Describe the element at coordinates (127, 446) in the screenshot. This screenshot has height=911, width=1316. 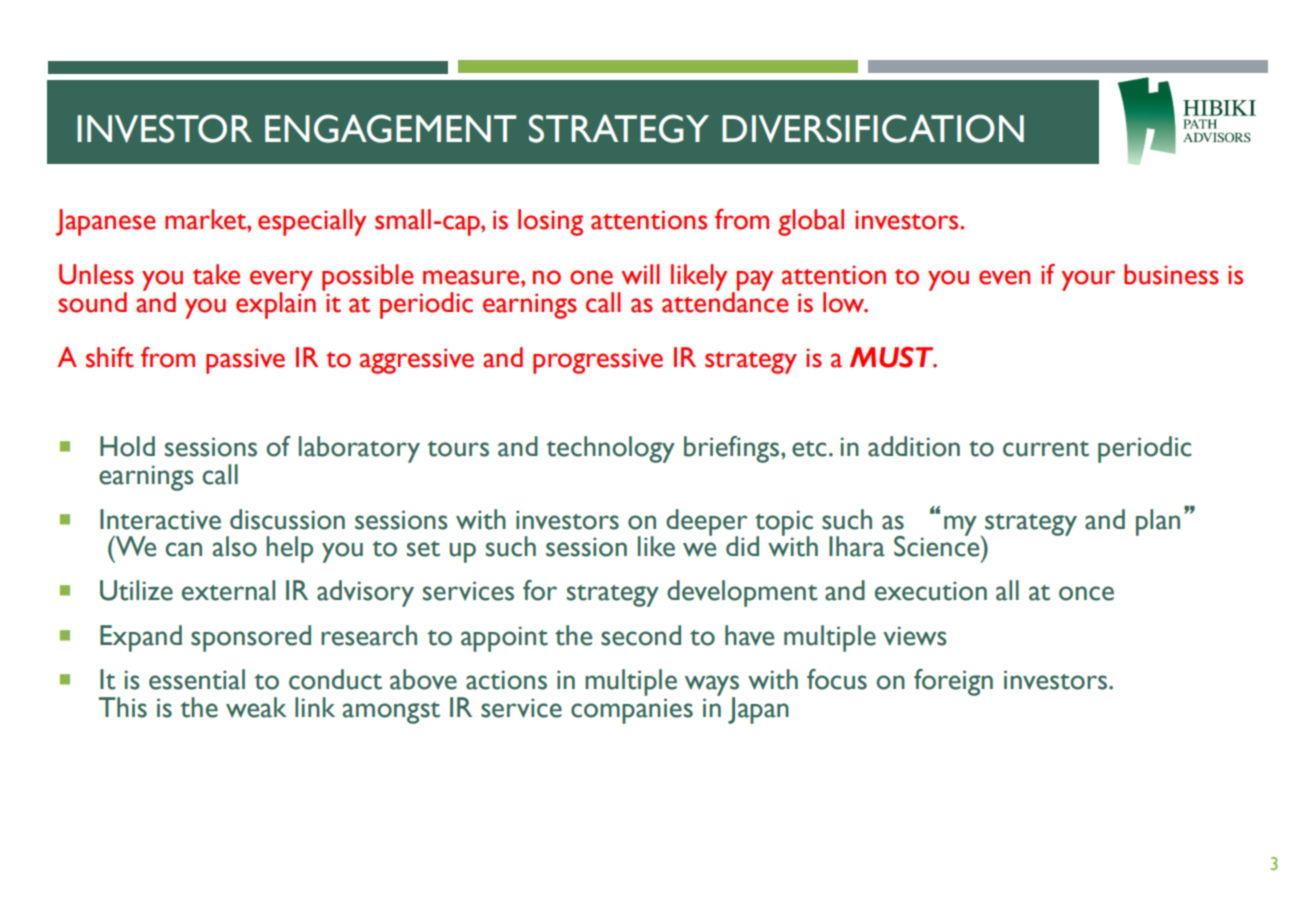
I see `Hold` at that location.
